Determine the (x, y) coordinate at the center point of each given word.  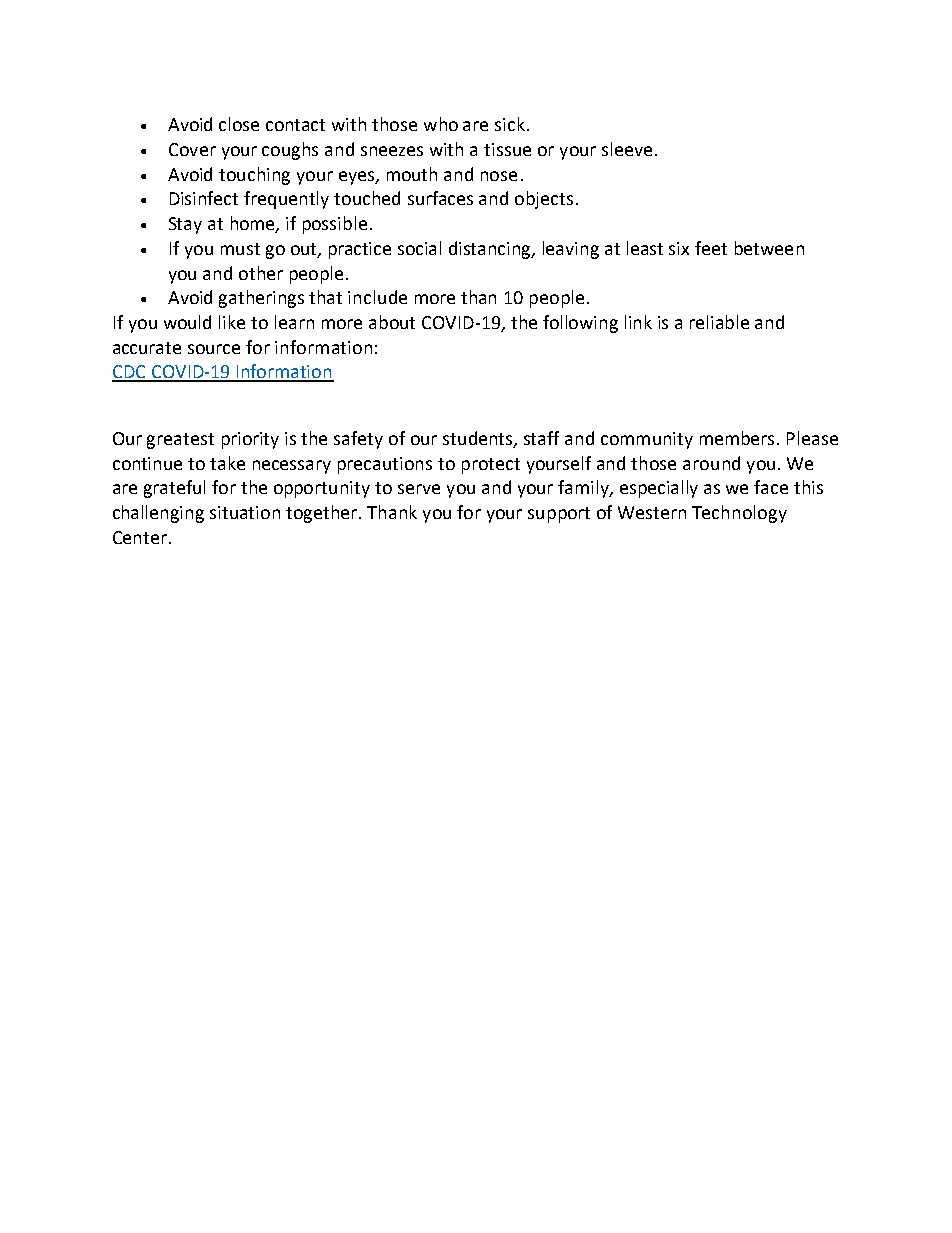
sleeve (627, 149)
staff (541, 438)
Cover (192, 149)
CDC (130, 373)
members (739, 438)
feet (711, 248)
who (441, 124)
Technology (739, 514)
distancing (491, 250)
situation (245, 512)
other (261, 273)
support (559, 515)
